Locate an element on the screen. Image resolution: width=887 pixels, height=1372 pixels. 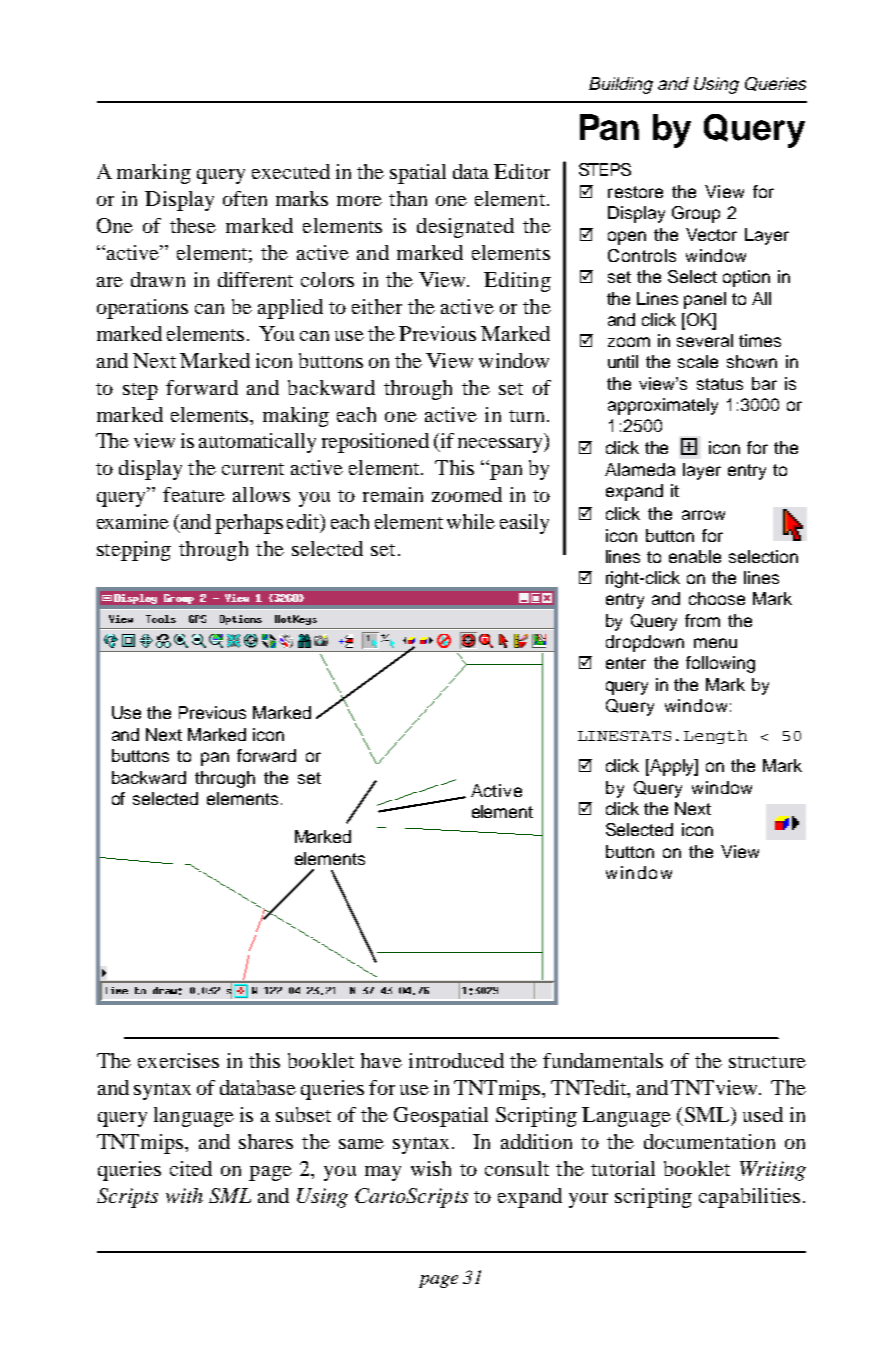
enable is located at coordinates (695, 556).
